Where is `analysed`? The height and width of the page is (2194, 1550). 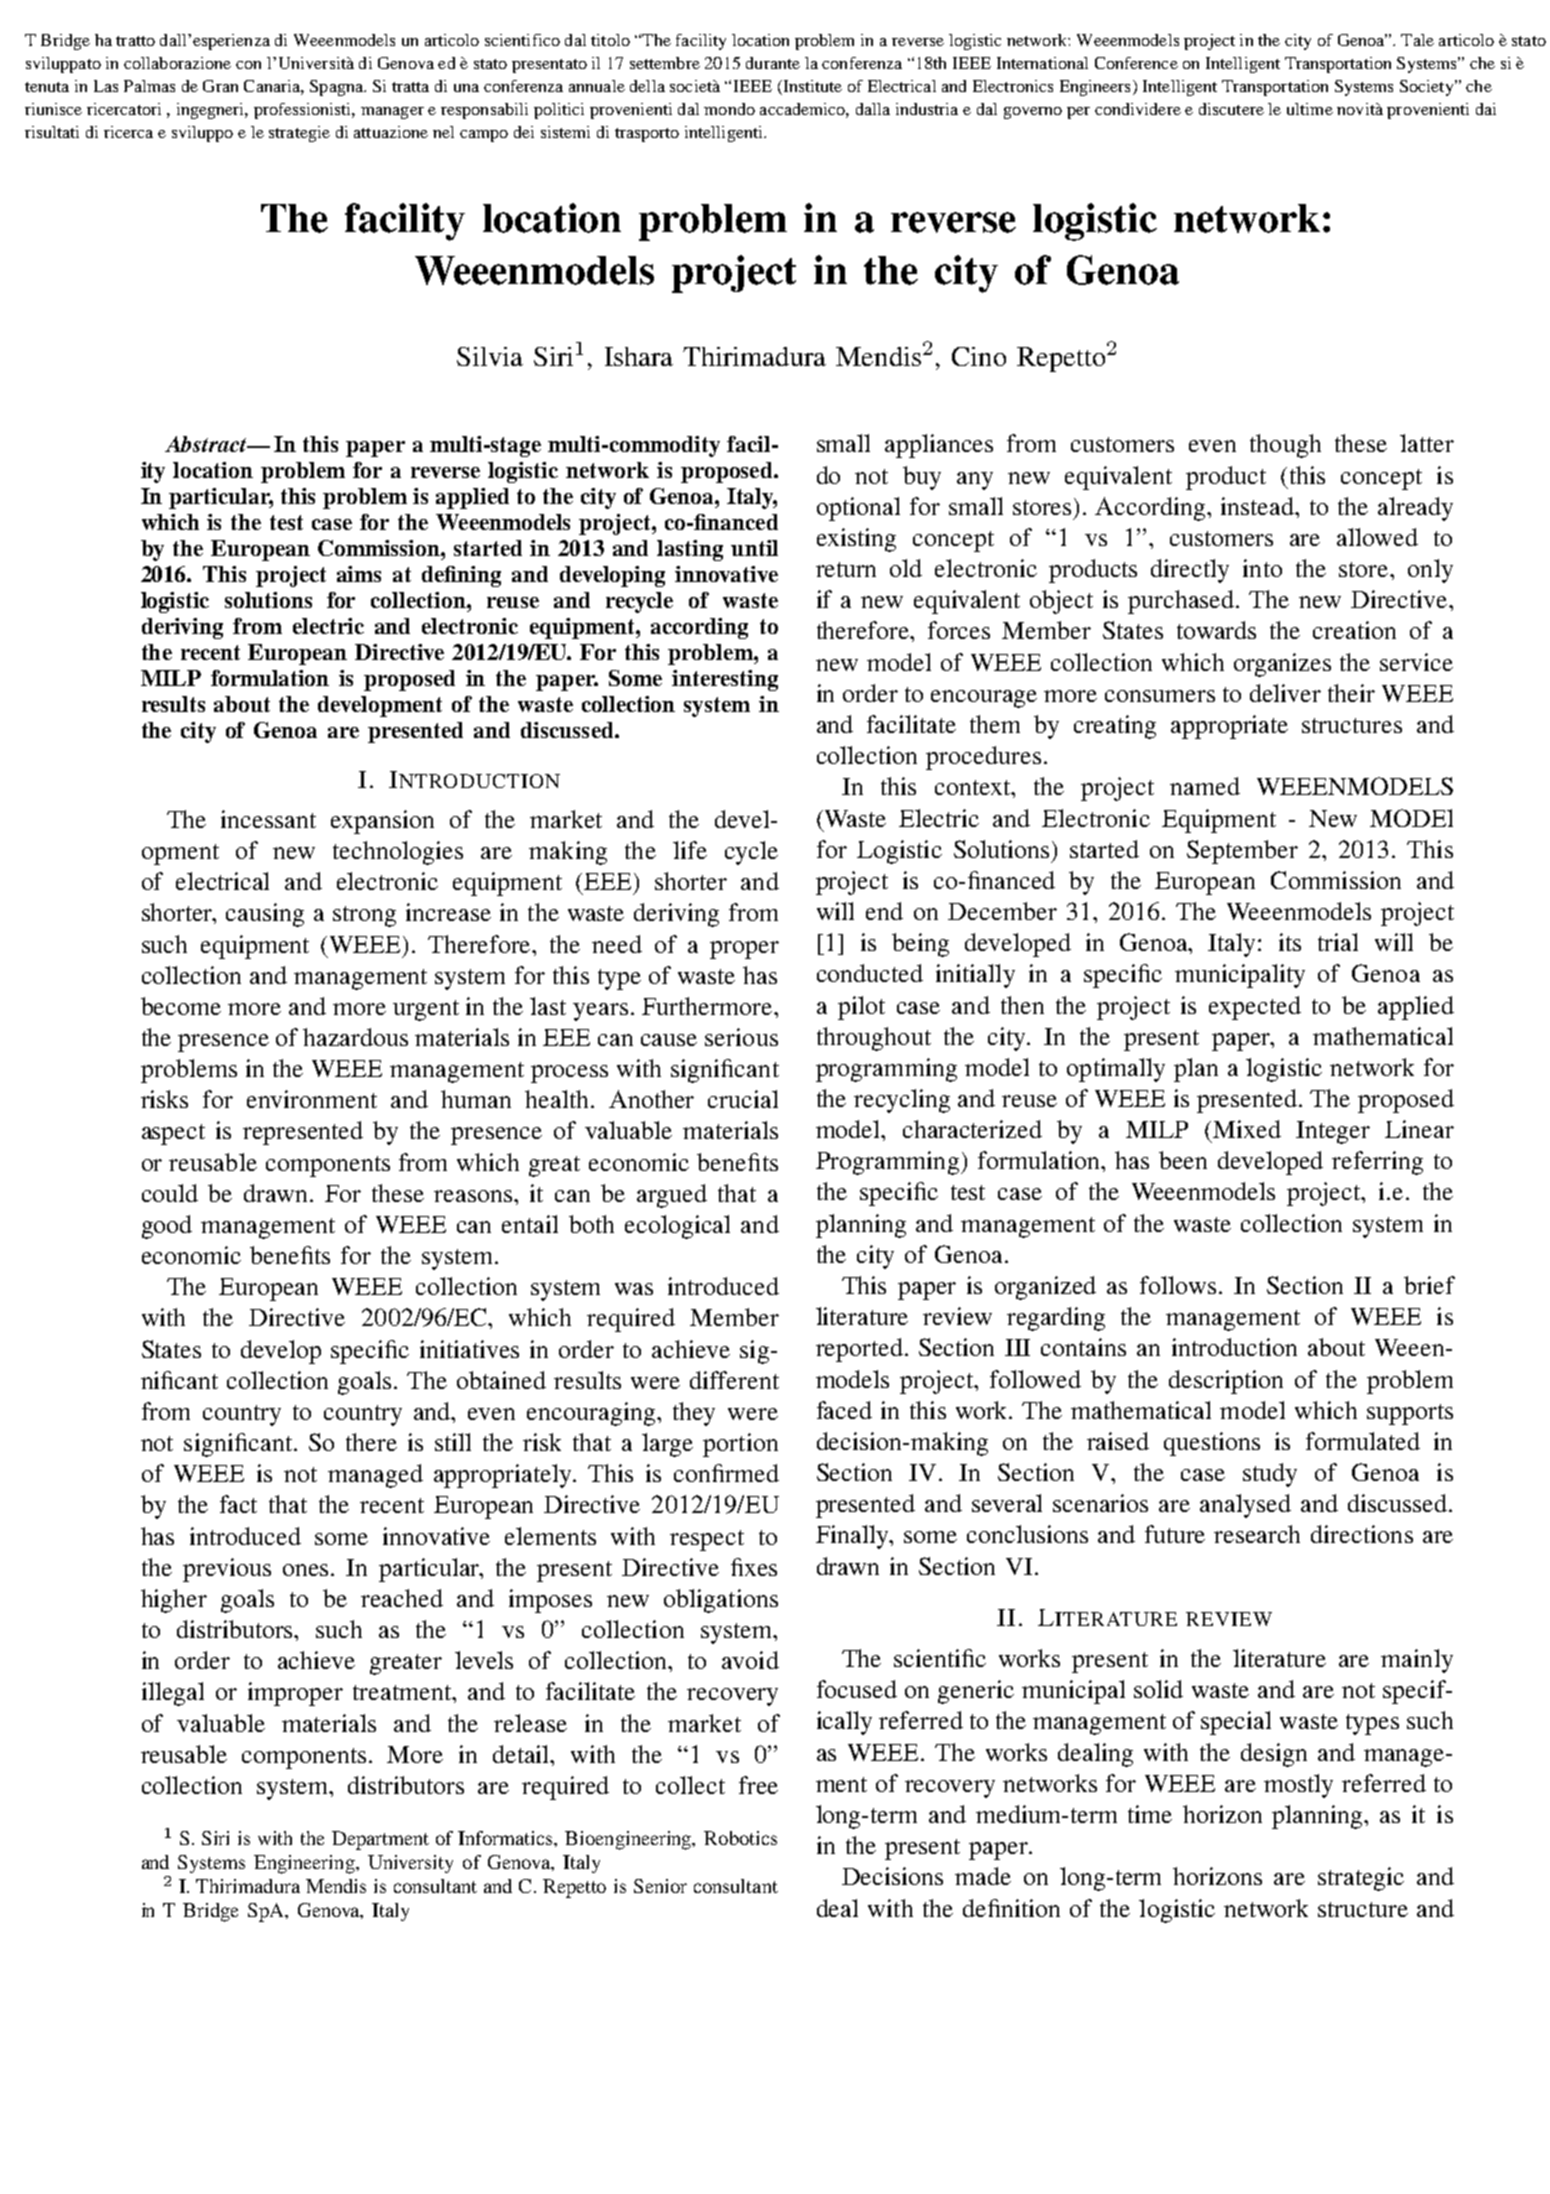
analysed is located at coordinates (1245, 1506).
